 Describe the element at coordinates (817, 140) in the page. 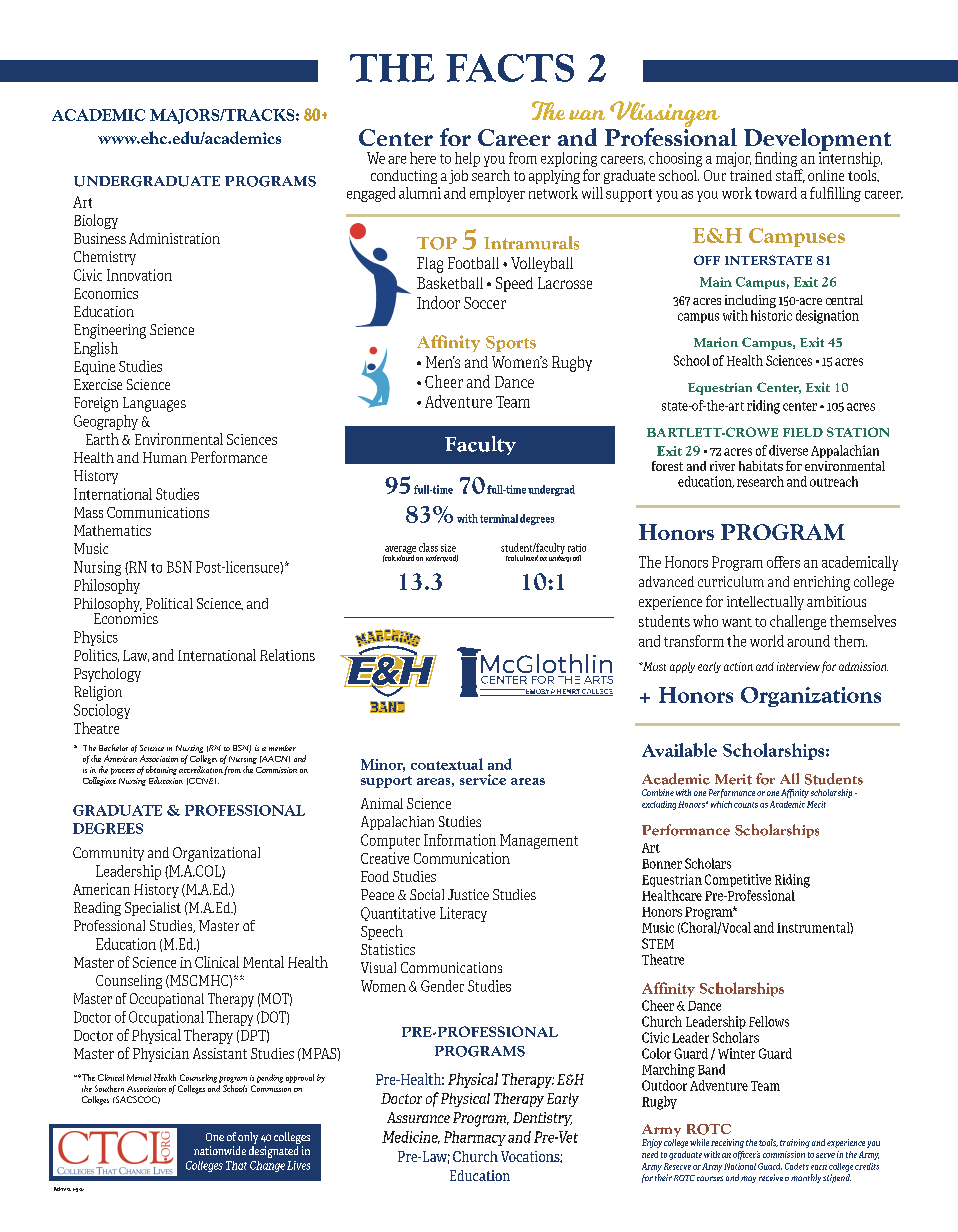

I see `Development` at that location.
